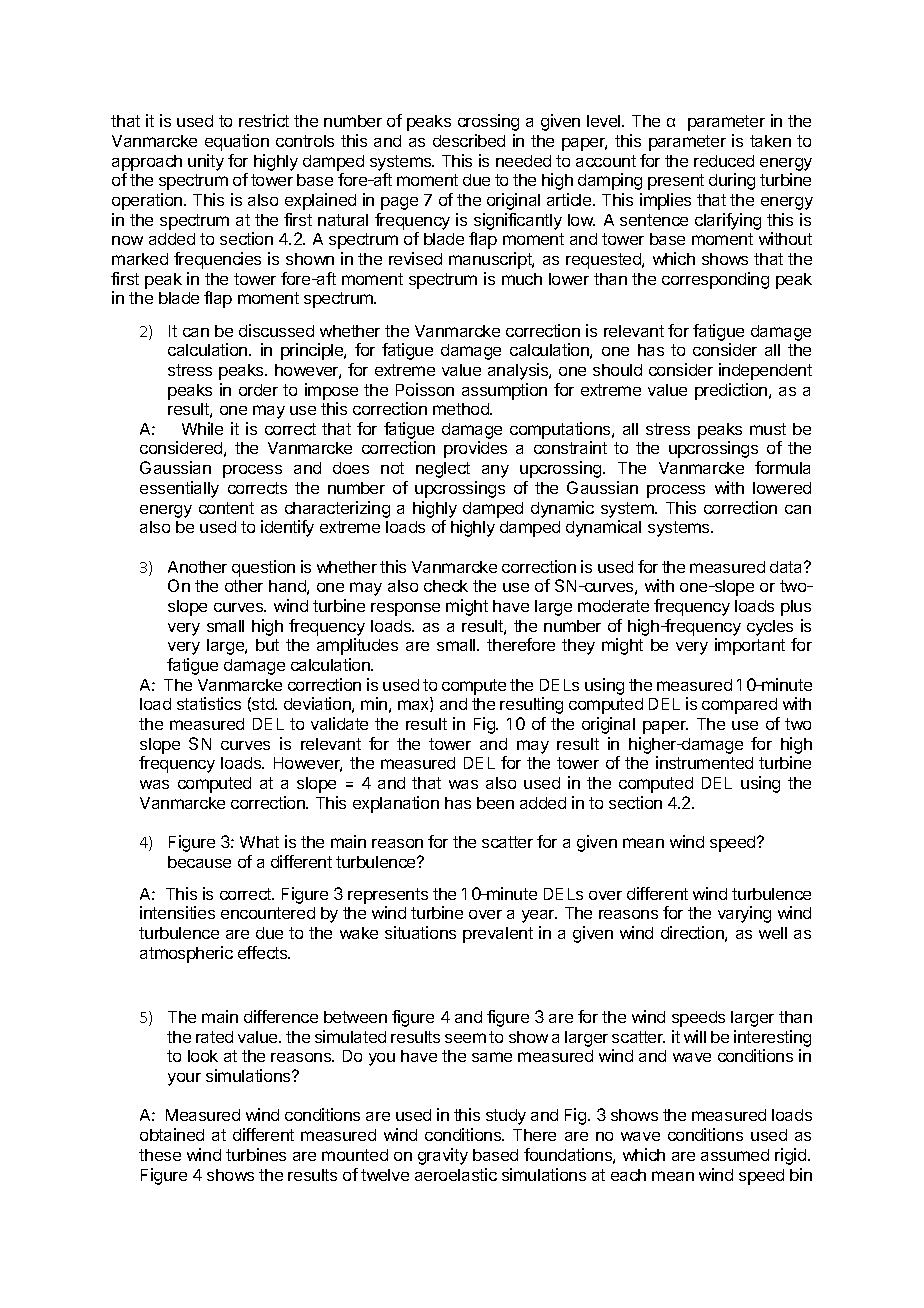 The height and width of the screenshot is (1308, 924). What do you see at coordinates (469, 140) in the screenshot?
I see `described` at bounding box center [469, 140].
